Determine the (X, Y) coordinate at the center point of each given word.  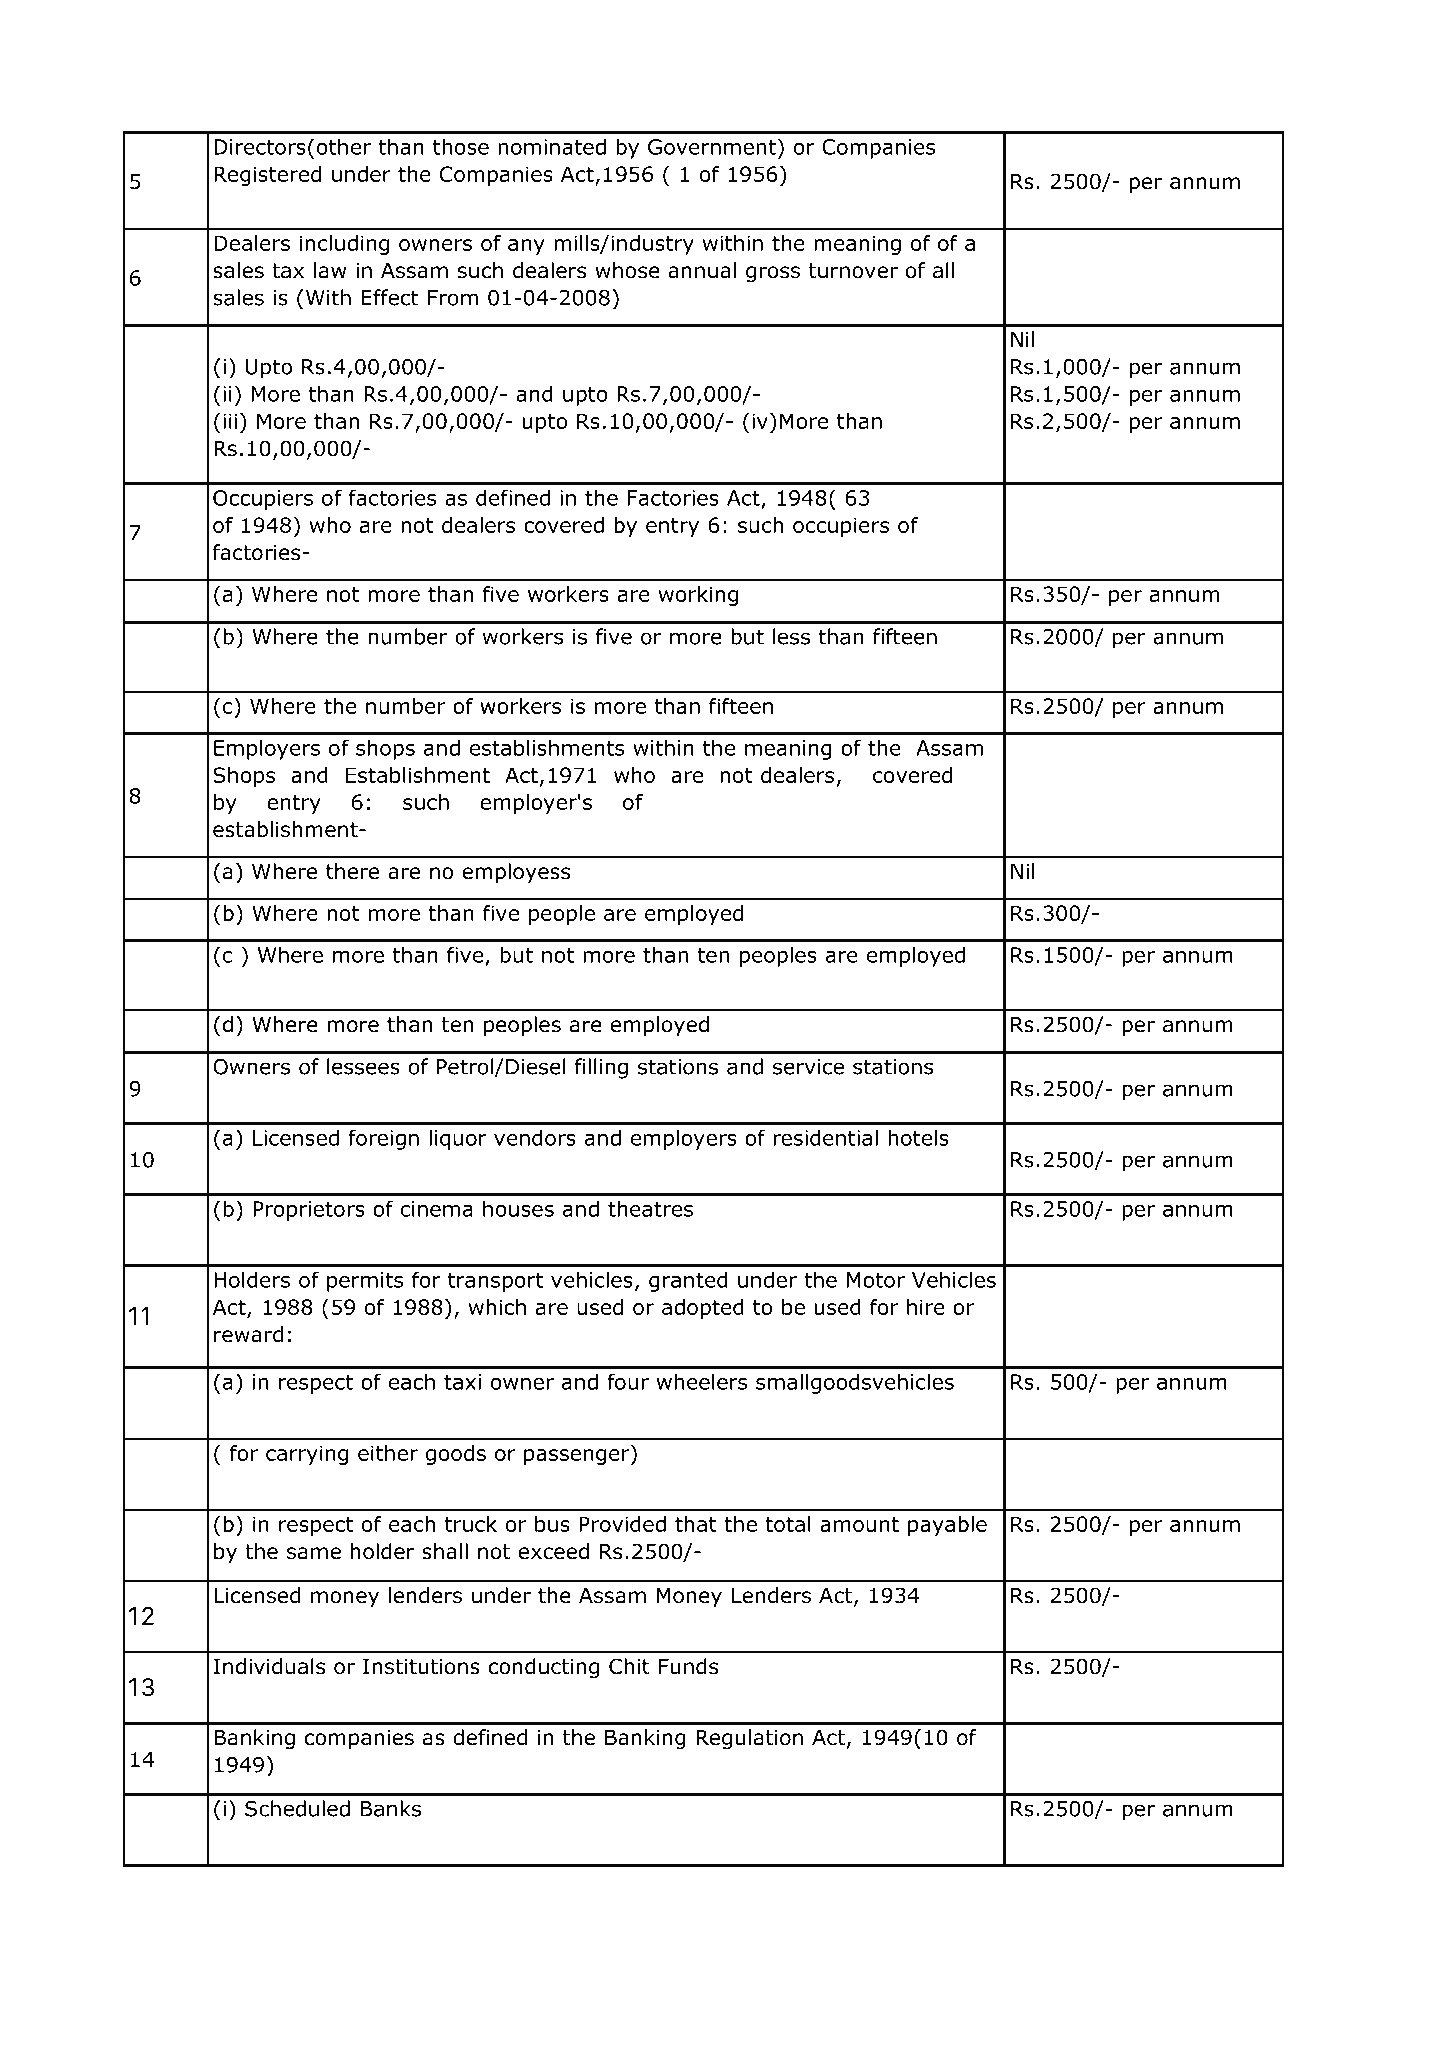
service (808, 1067)
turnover (853, 271)
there (352, 871)
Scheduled (297, 1808)
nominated (552, 146)
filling (601, 1068)
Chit (629, 1666)
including (344, 245)
